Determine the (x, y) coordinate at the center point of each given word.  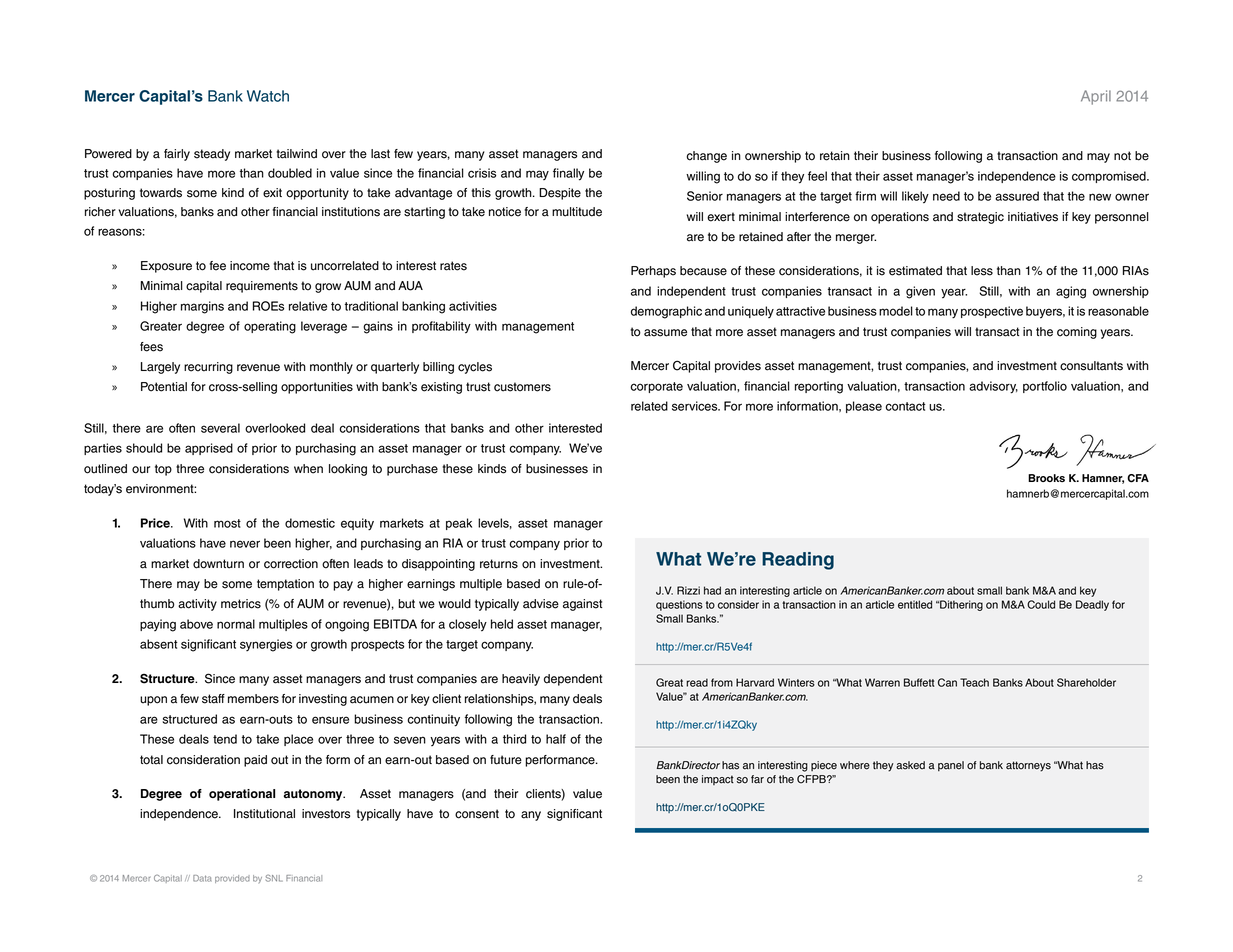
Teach (974, 682)
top (163, 470)
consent (477, 814)
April (1096, 97)
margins (202, 307)
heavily (521, 680)
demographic (666, 312)
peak (459, 524)
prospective (992, 312)
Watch (268, 96)
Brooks (1046, 478)
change (707, 157)
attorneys (1028, 766)
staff (213, 699)
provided (232, 879)
